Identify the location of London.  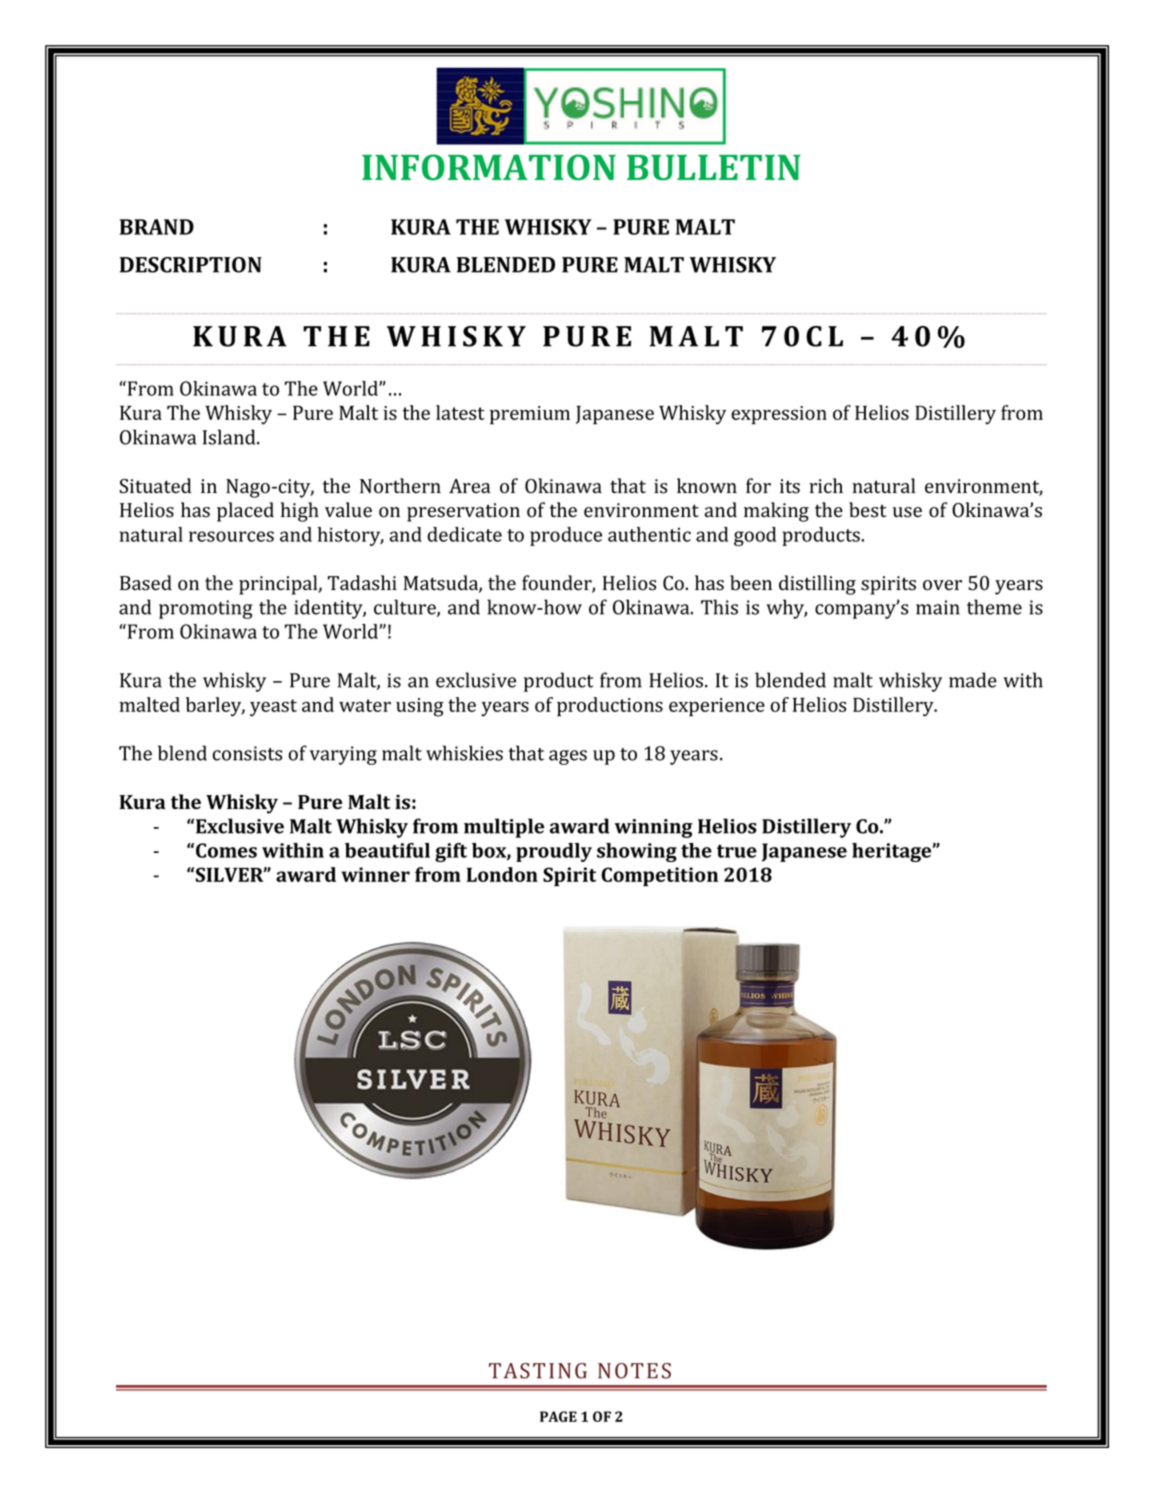
(502, 874).
